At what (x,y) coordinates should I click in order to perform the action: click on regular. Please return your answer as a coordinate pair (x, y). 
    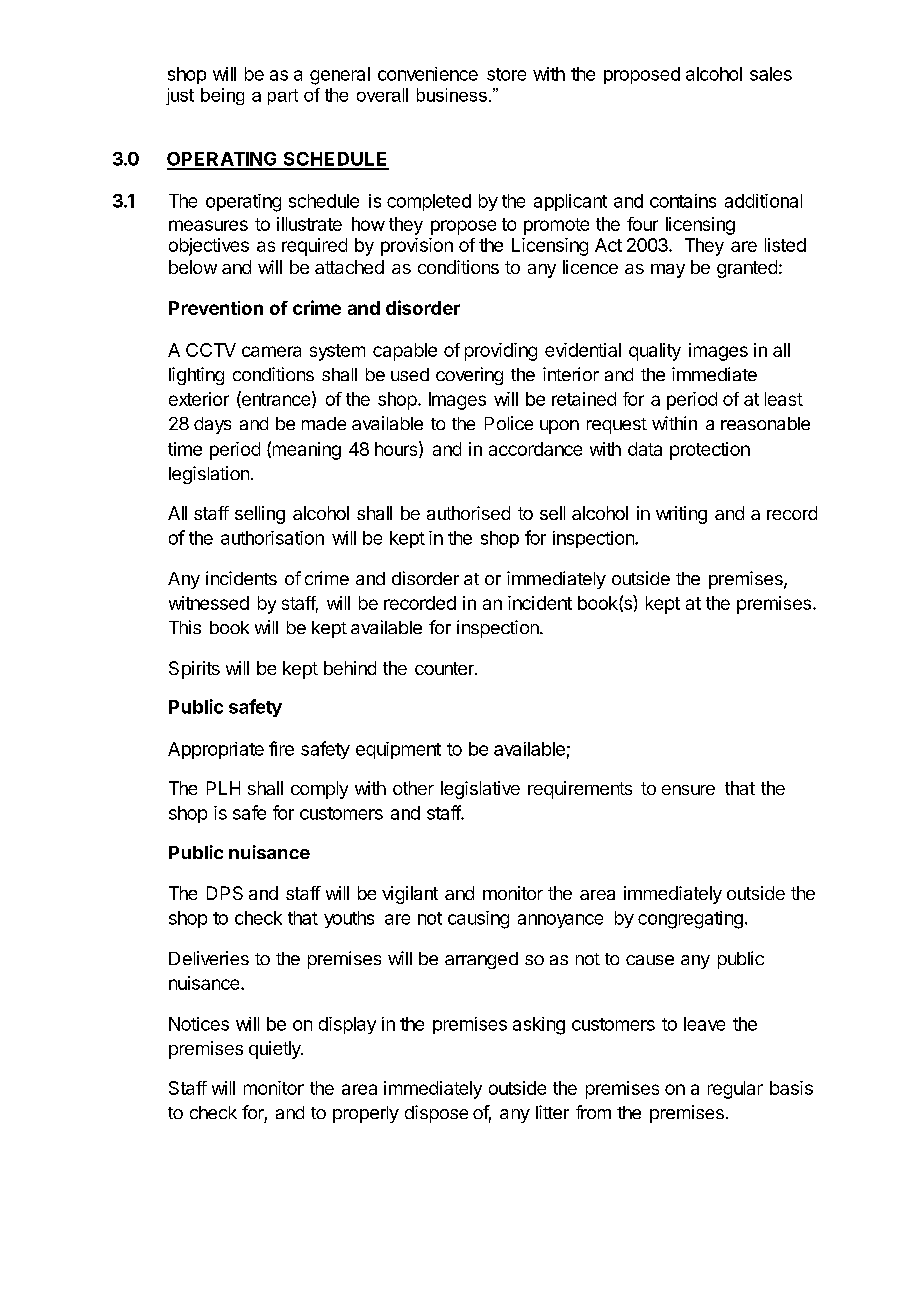
    Looking at the image, I should click on (735, 1090).
